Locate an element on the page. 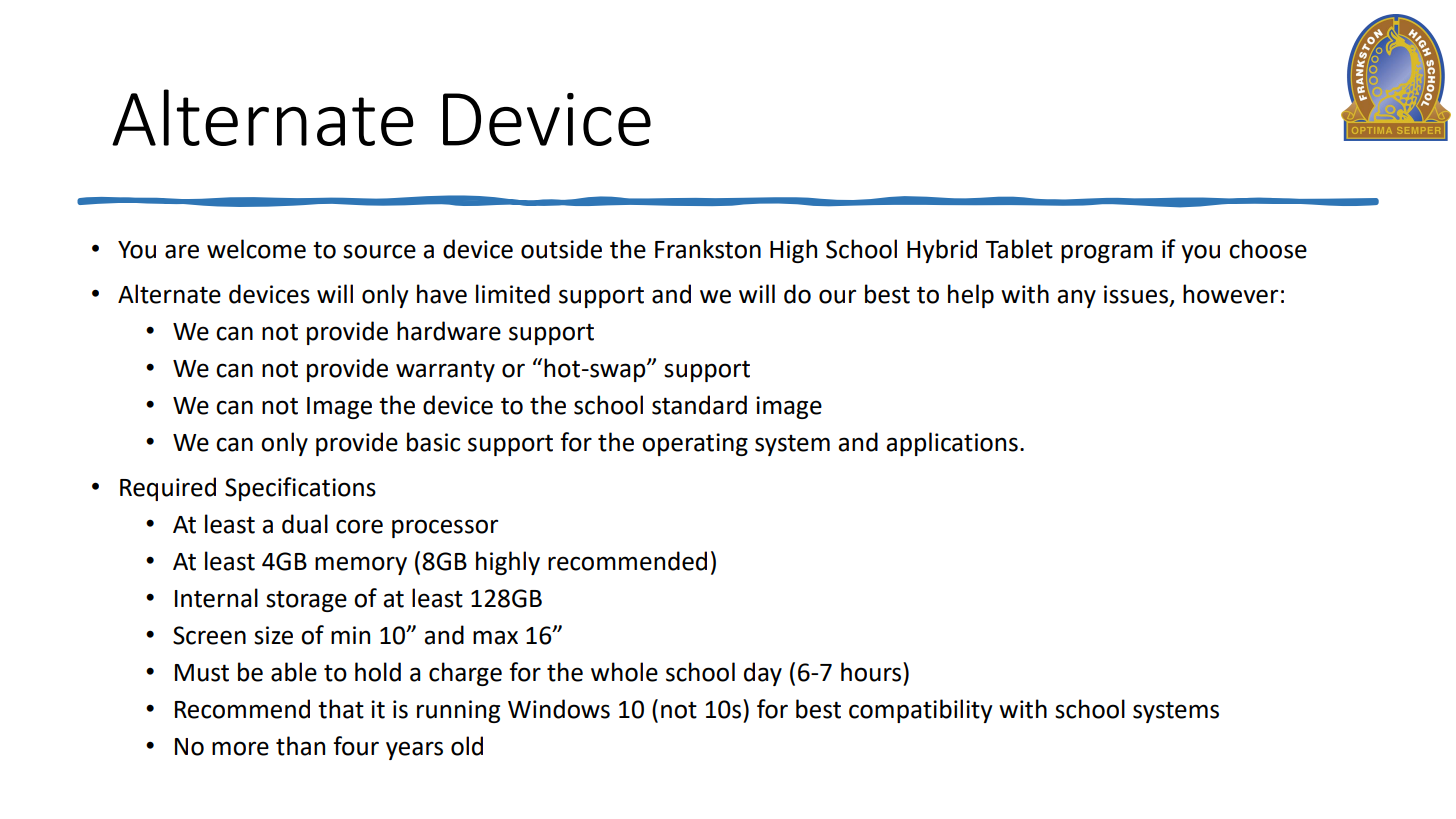 The width and height of the image is (1456, 819). program is located at coordinates (1107, 253).
